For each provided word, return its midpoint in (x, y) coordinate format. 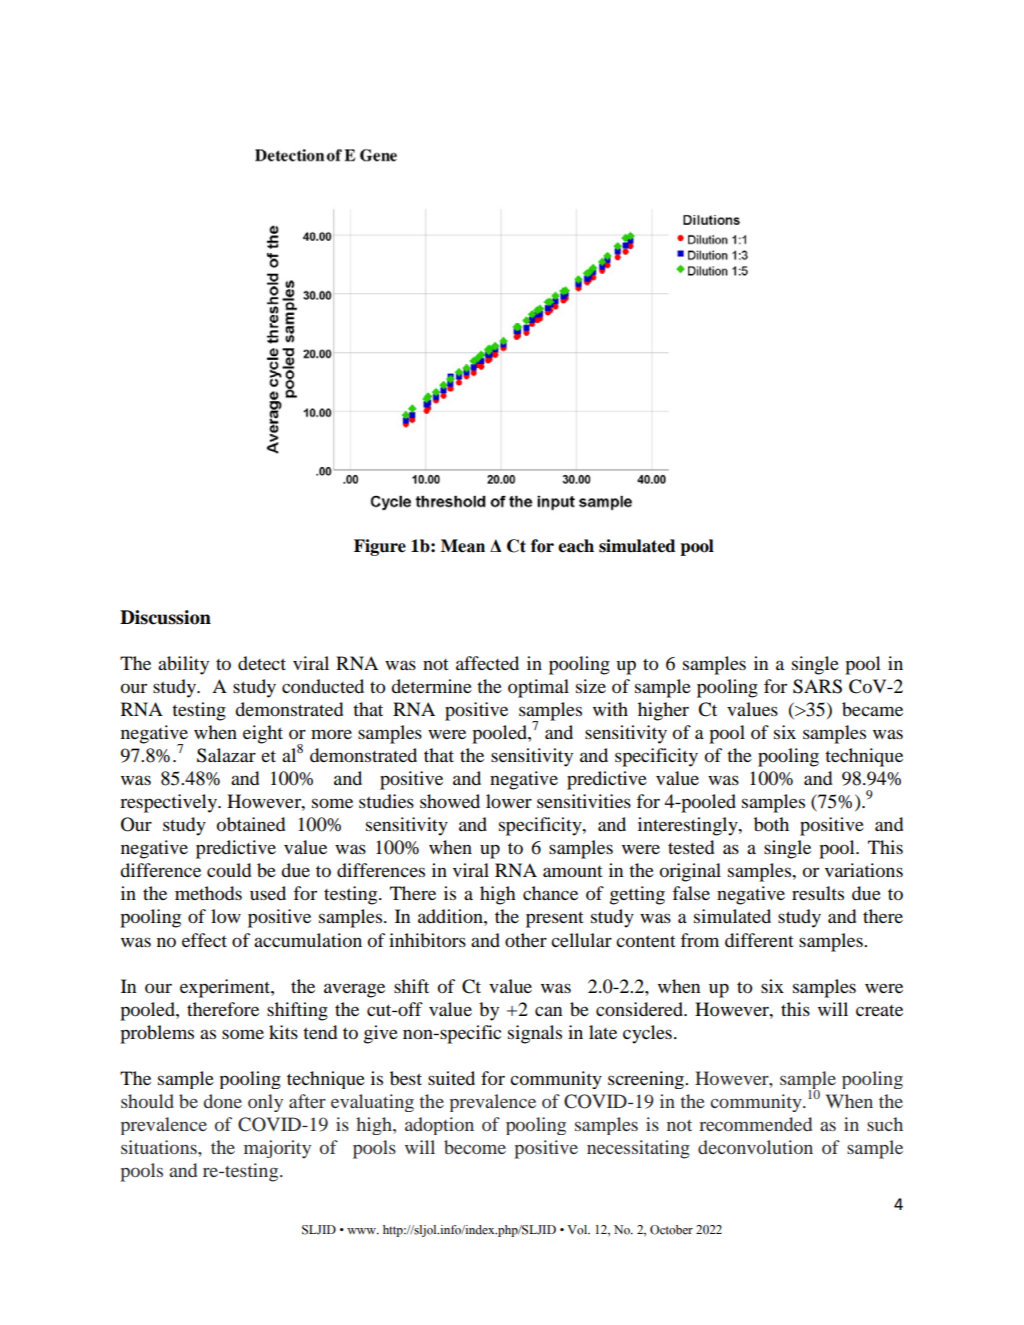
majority (277, 1149)
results (818, 893)
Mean (463, 546)
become (475, 1147)
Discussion (165, 617)
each (576, 546)
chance (550, 893)
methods (208, 893)
